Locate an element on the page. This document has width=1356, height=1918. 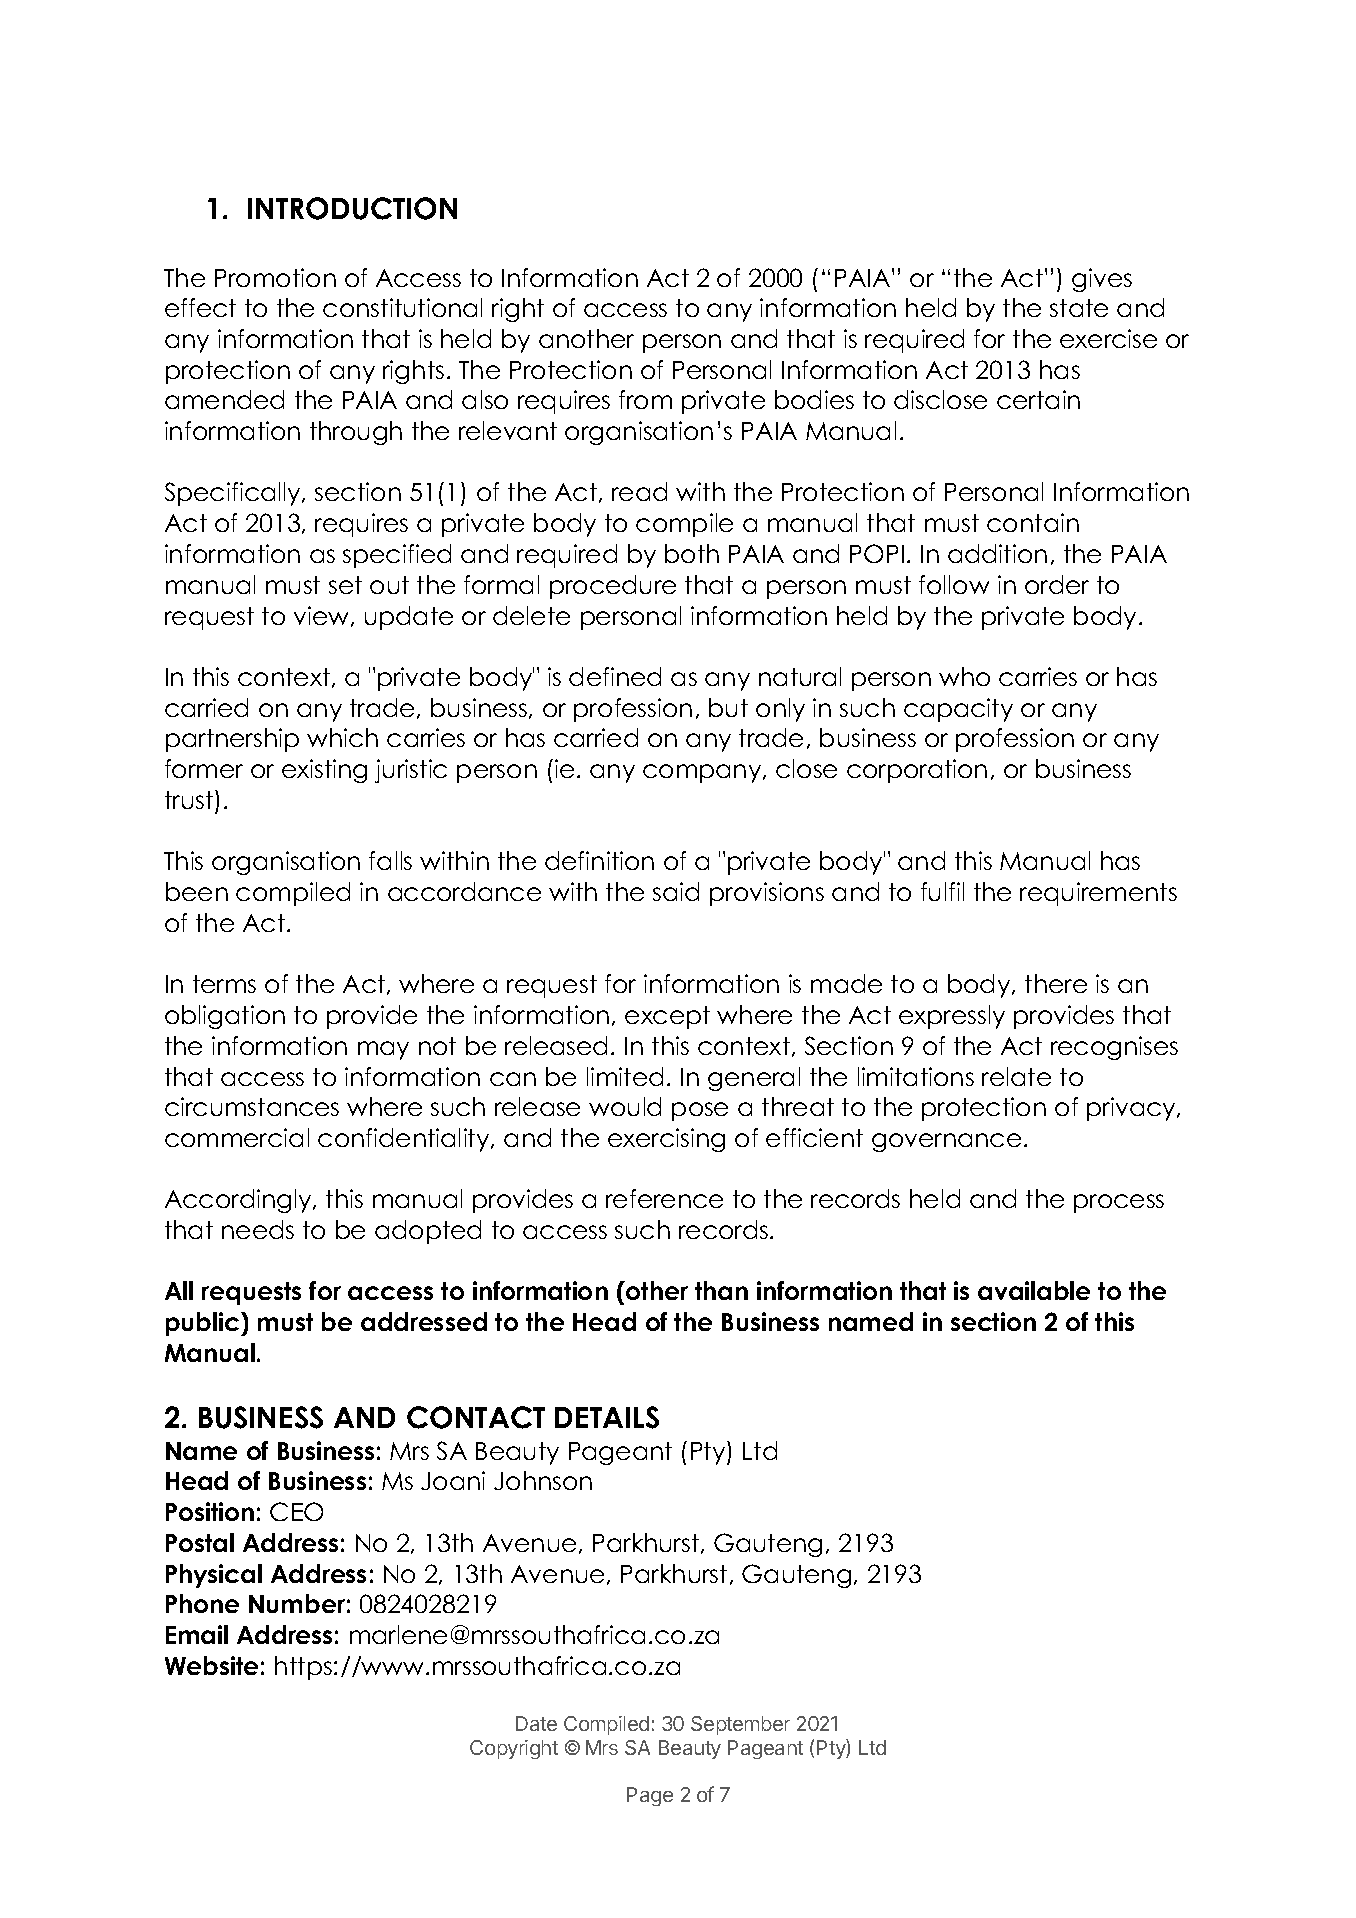
view is located at coordinates (323, 616).
